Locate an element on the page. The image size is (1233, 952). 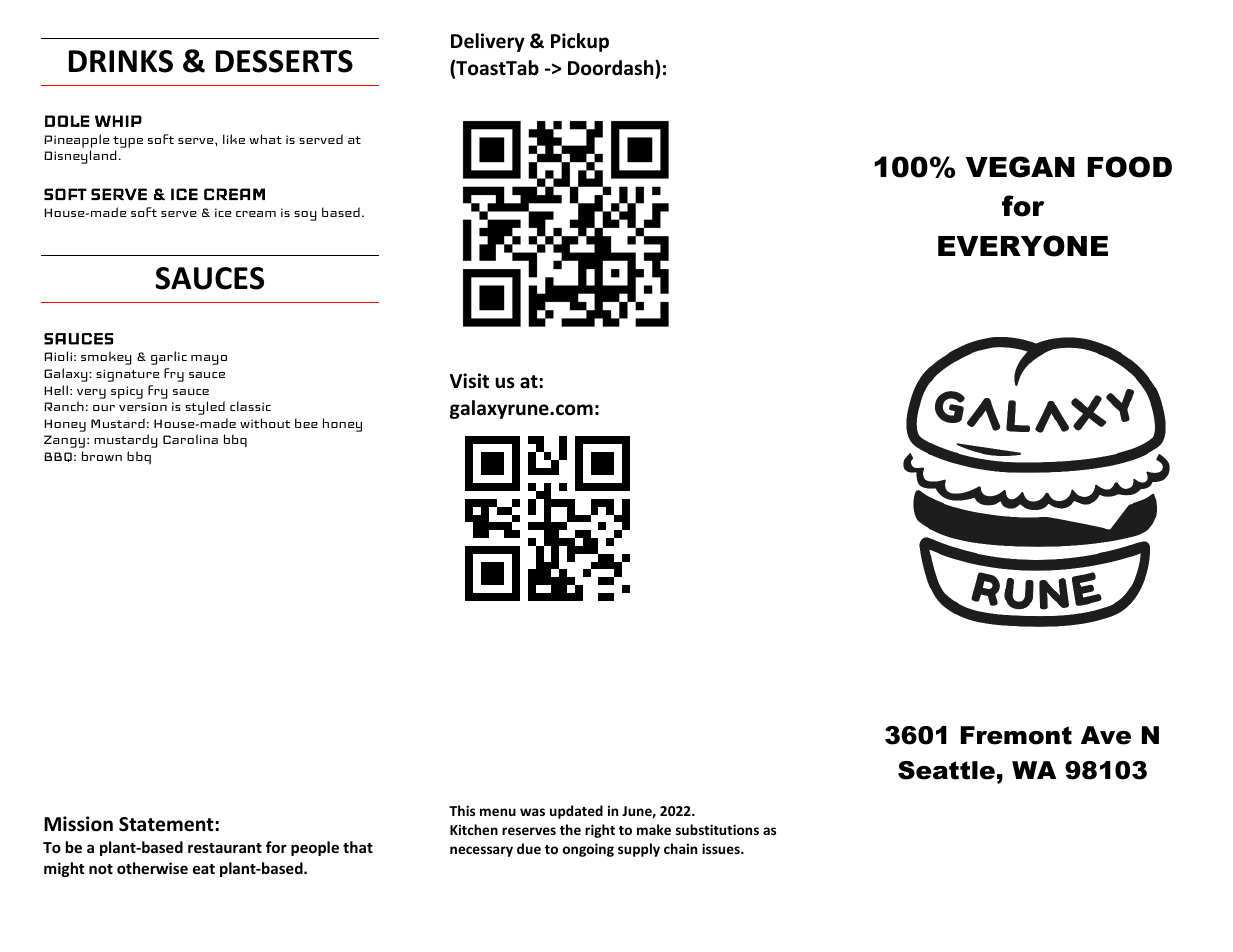
bee is located at coordinates (306, 423).
